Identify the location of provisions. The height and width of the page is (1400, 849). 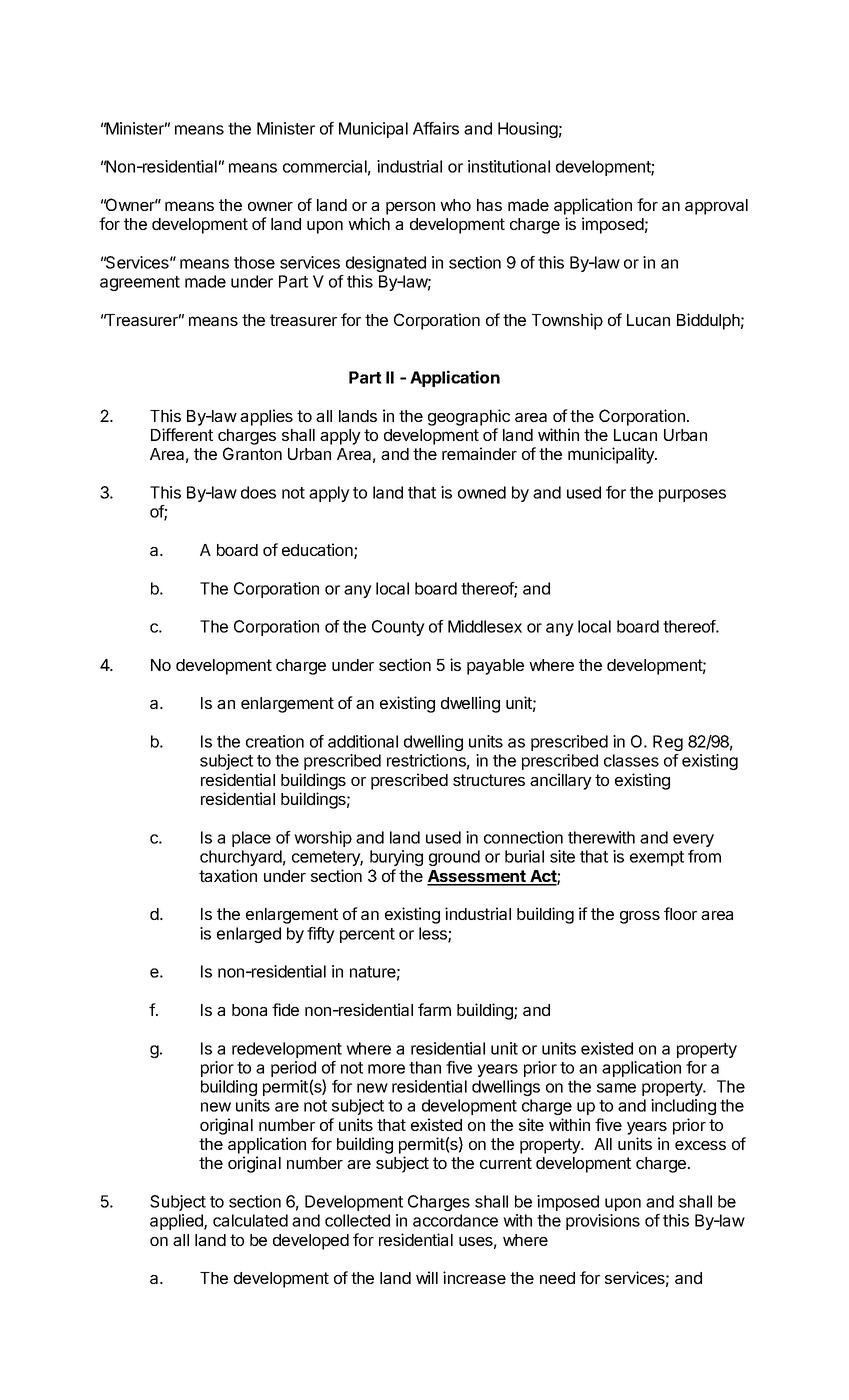
(603, 1222).
